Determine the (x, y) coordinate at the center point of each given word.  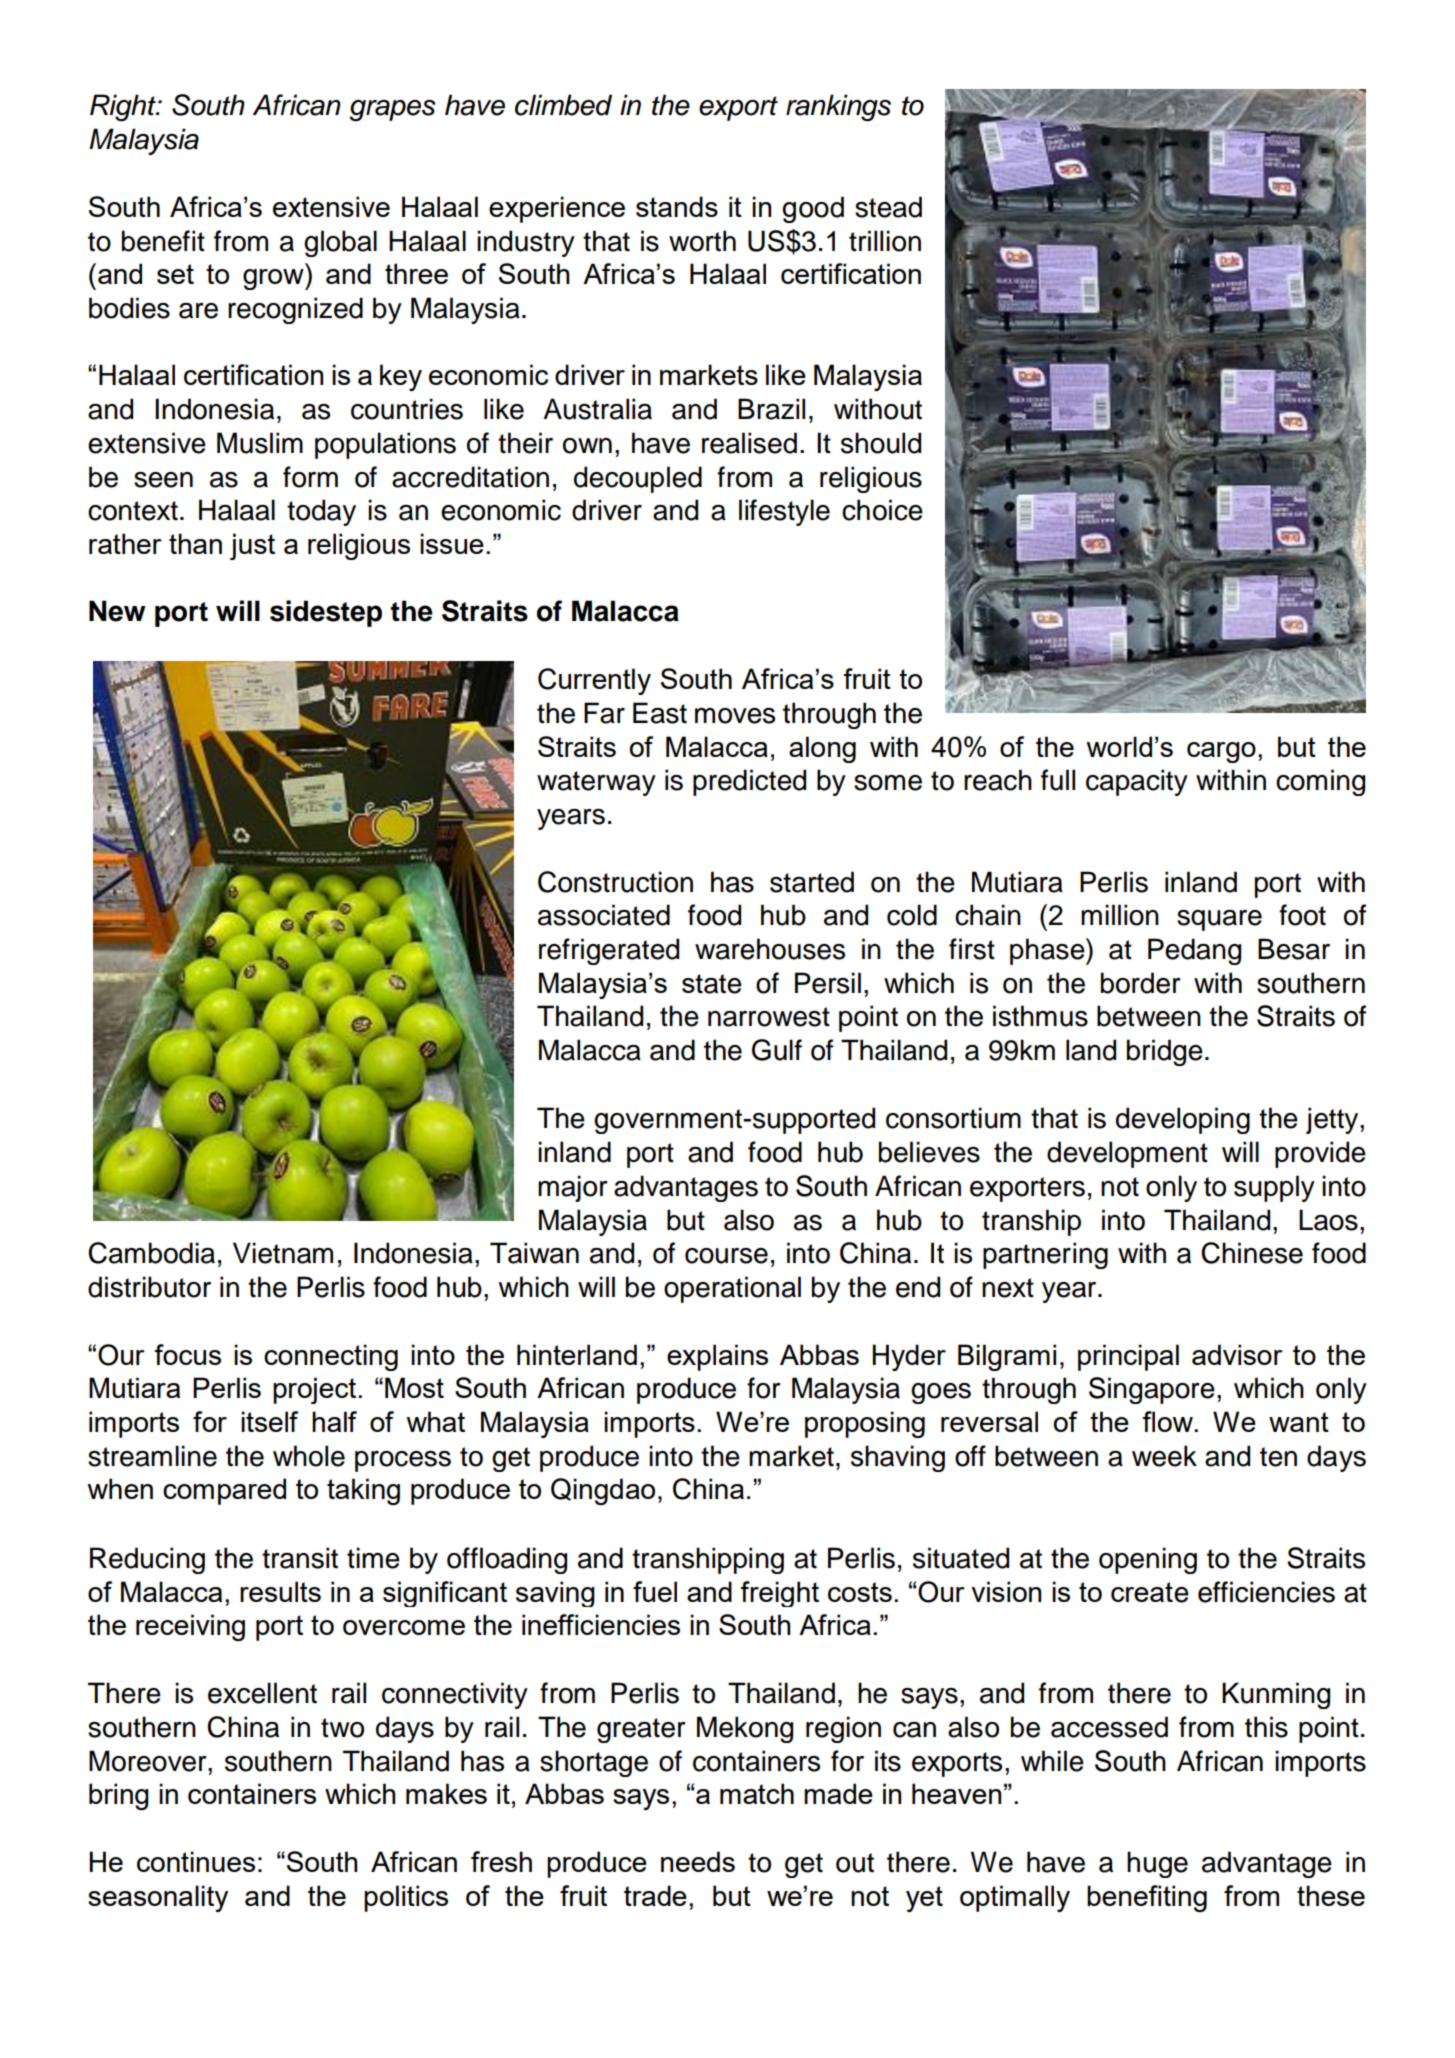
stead (888, 207)
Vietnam (283, 1253)
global (340, 243)
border (1141, 983)
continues (196, 1861)
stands (677, 206)
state (712, 984)
